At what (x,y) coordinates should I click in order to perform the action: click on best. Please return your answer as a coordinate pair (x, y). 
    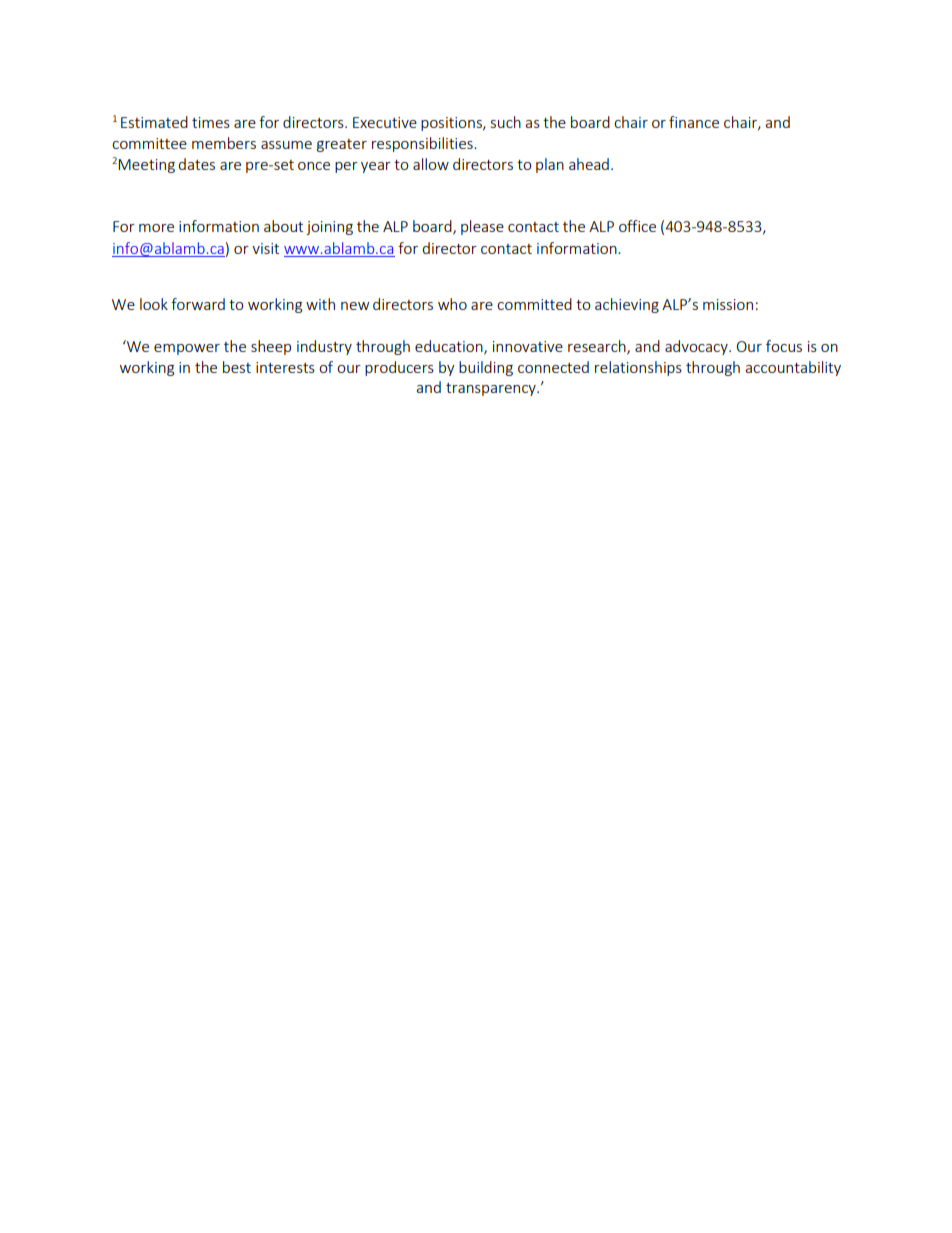
    Looking at the image, I should click on (237, 367).
